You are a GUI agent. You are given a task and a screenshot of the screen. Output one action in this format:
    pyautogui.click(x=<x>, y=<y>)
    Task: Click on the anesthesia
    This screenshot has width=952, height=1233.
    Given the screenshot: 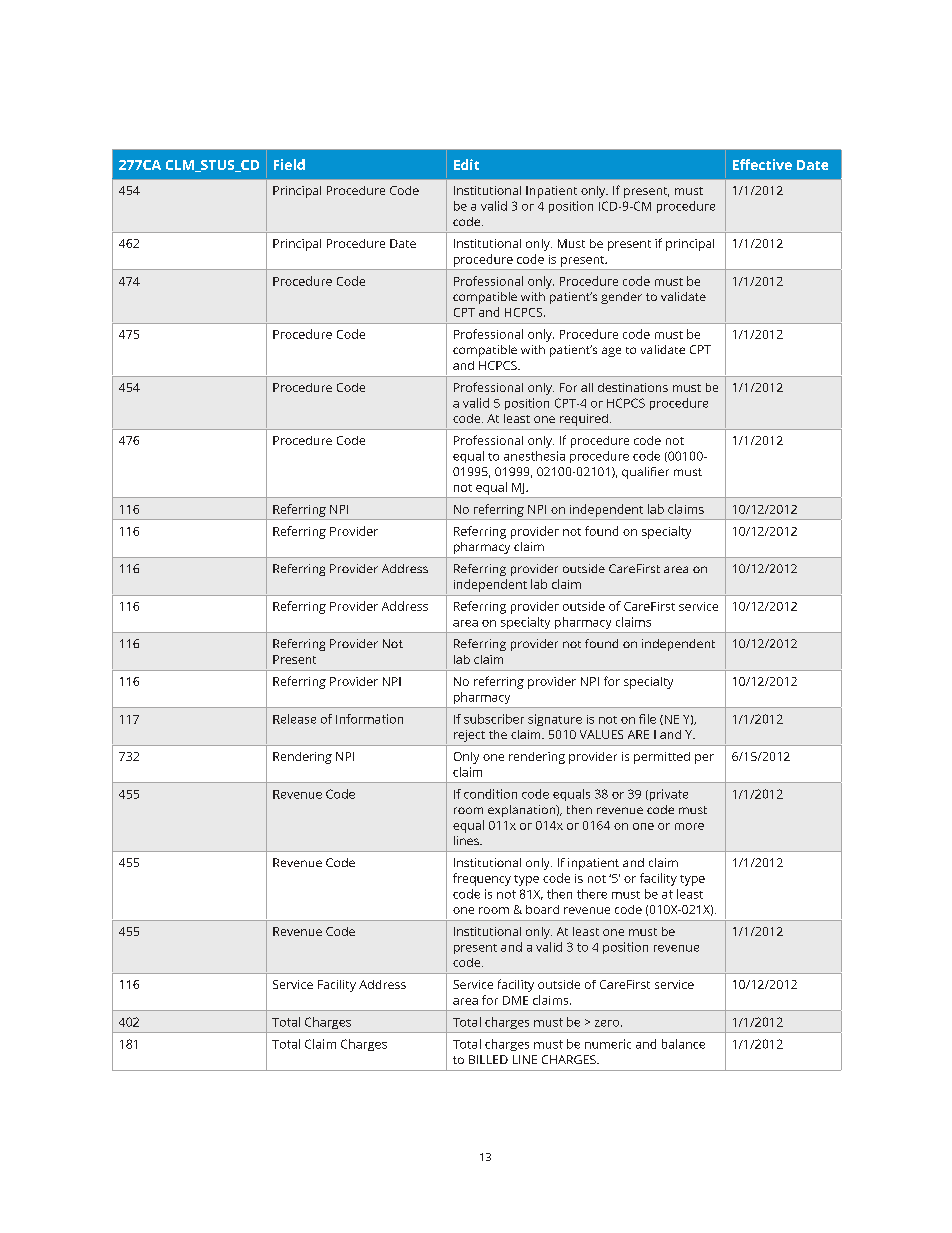 What is the action you would take?
    pyautogui.click(x=534, y=456)
